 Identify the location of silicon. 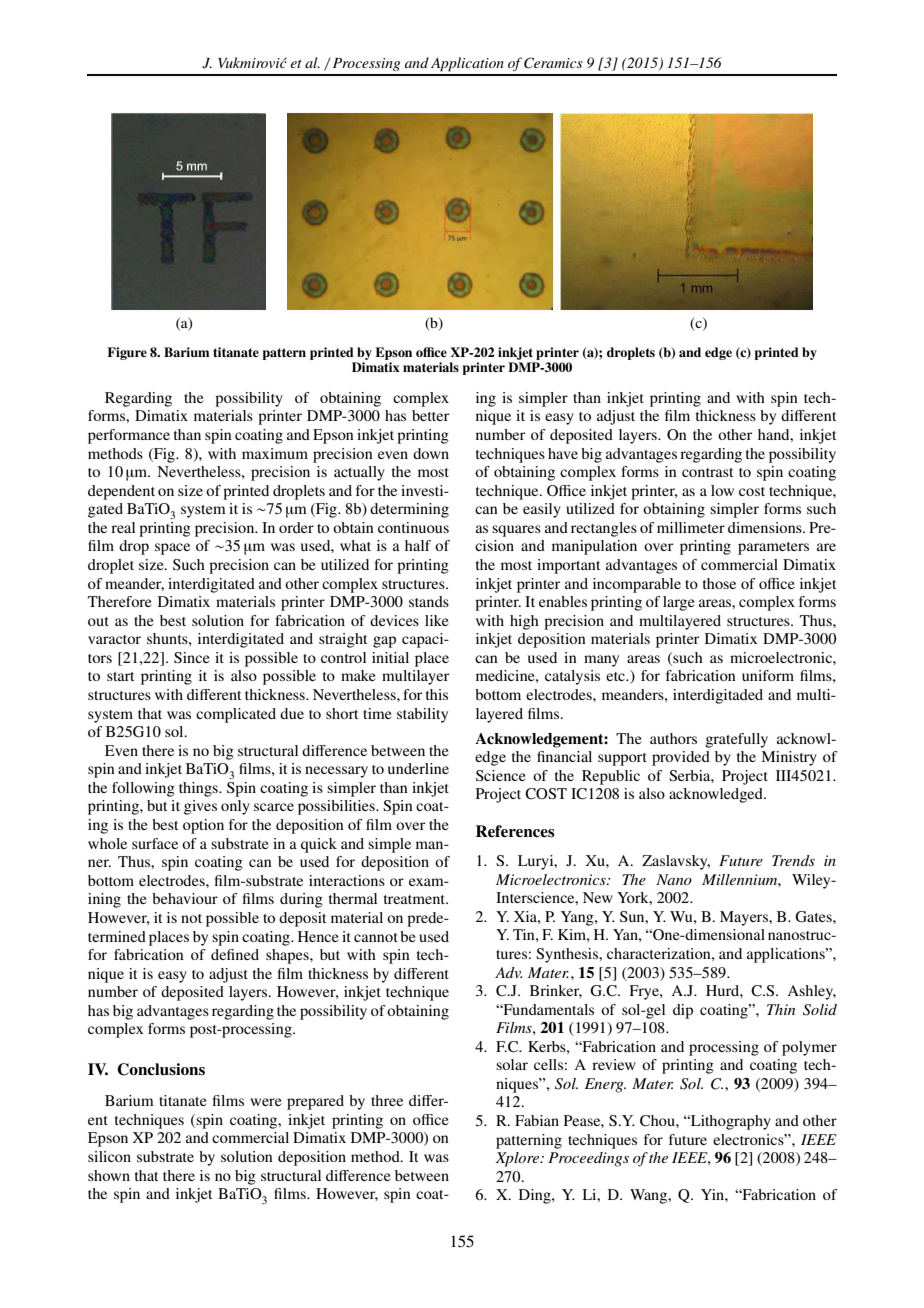
(109, 1156).
